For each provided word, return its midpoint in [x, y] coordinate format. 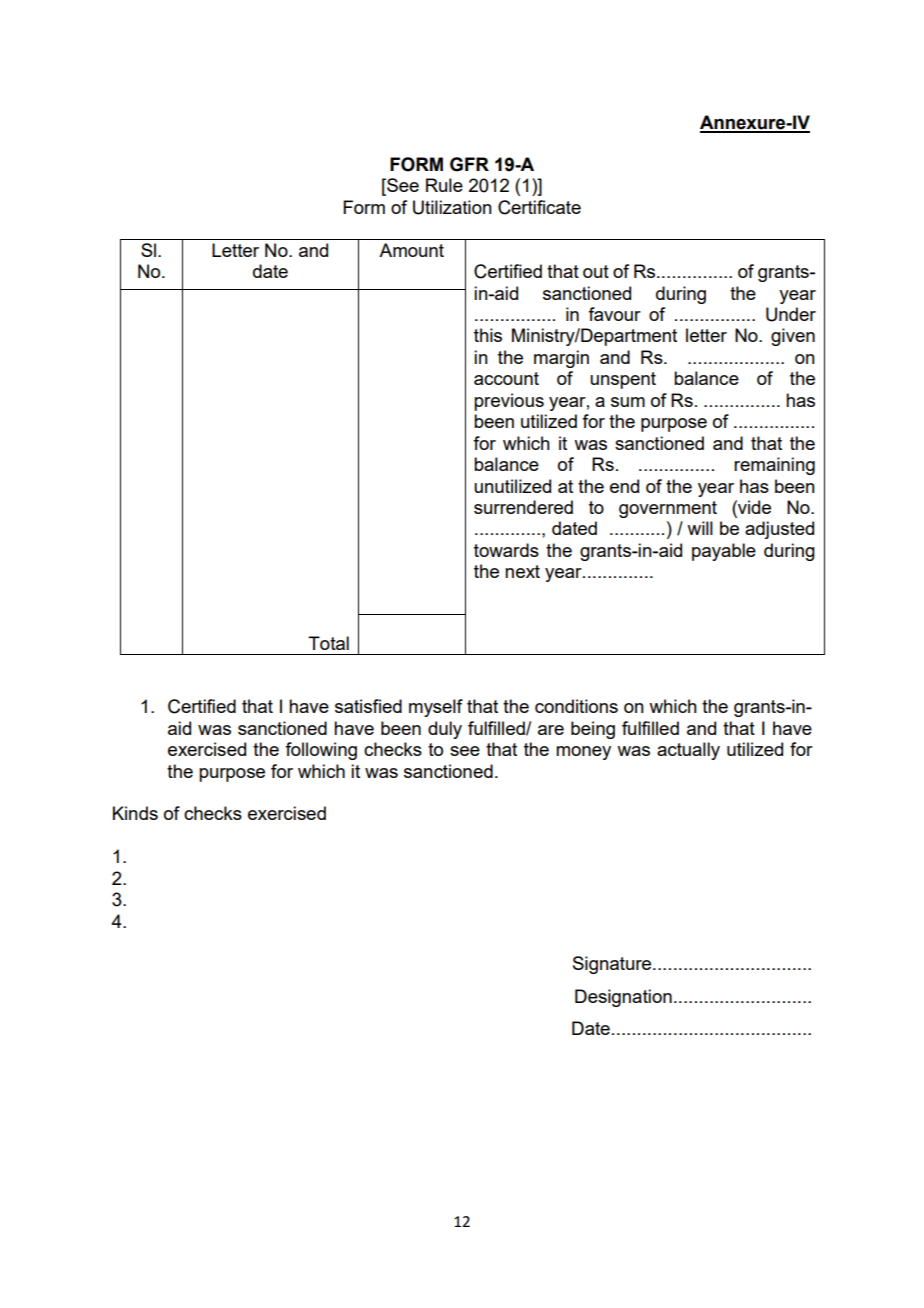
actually [688, 751]
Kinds [135, 813]
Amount [411, 250]
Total [328, 643]
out [596, 271]
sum [628, 402]
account [506, 378]
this [488, 335]
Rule [444, 185]
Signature [613, 965]
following [321, 751]
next [522, 571]
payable [724, 552]
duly [445, 730]
